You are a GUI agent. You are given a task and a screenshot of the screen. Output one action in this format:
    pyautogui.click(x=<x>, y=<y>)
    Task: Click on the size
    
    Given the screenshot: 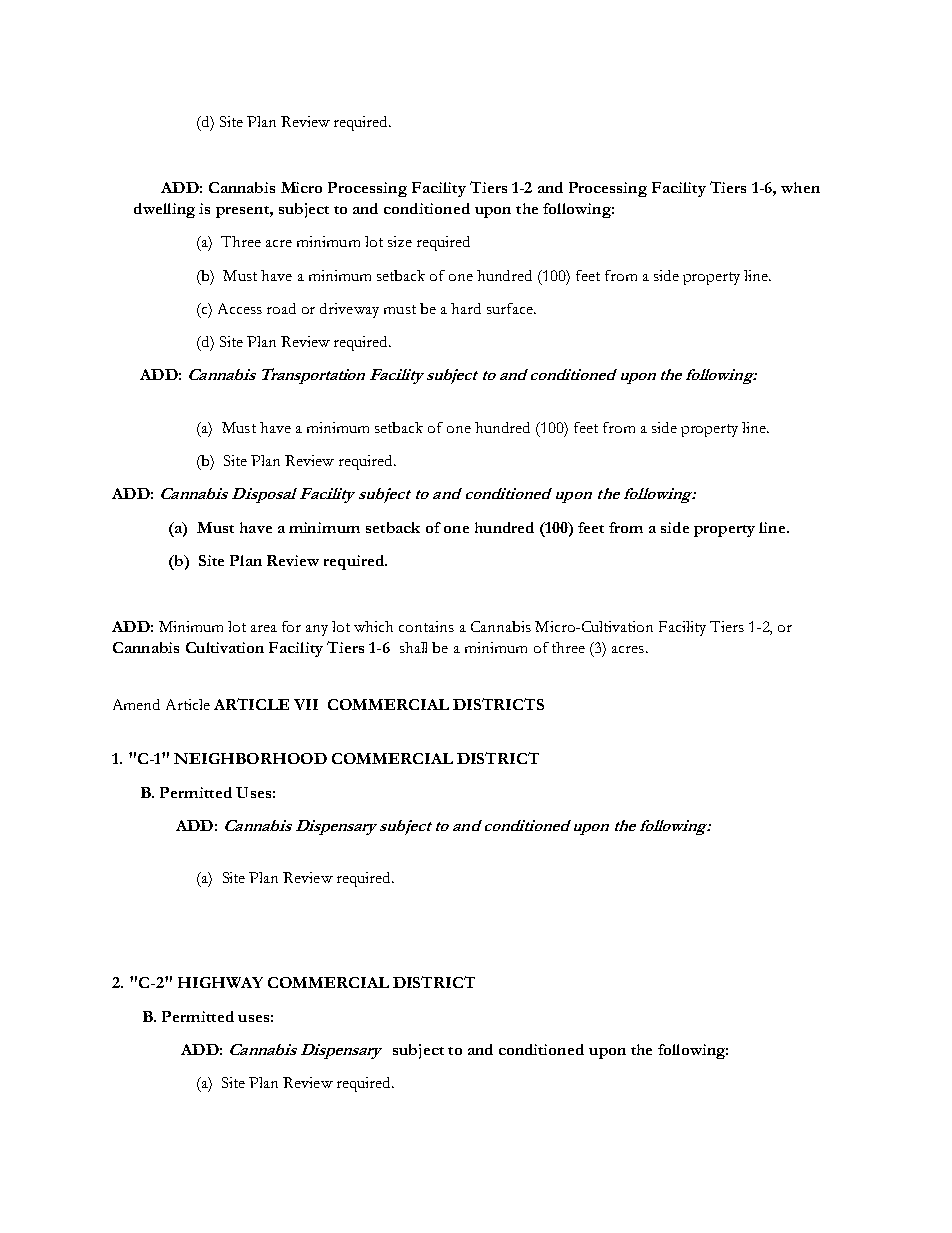 What is the action you would take?
    pyautogui.click(x=400, y=241)
